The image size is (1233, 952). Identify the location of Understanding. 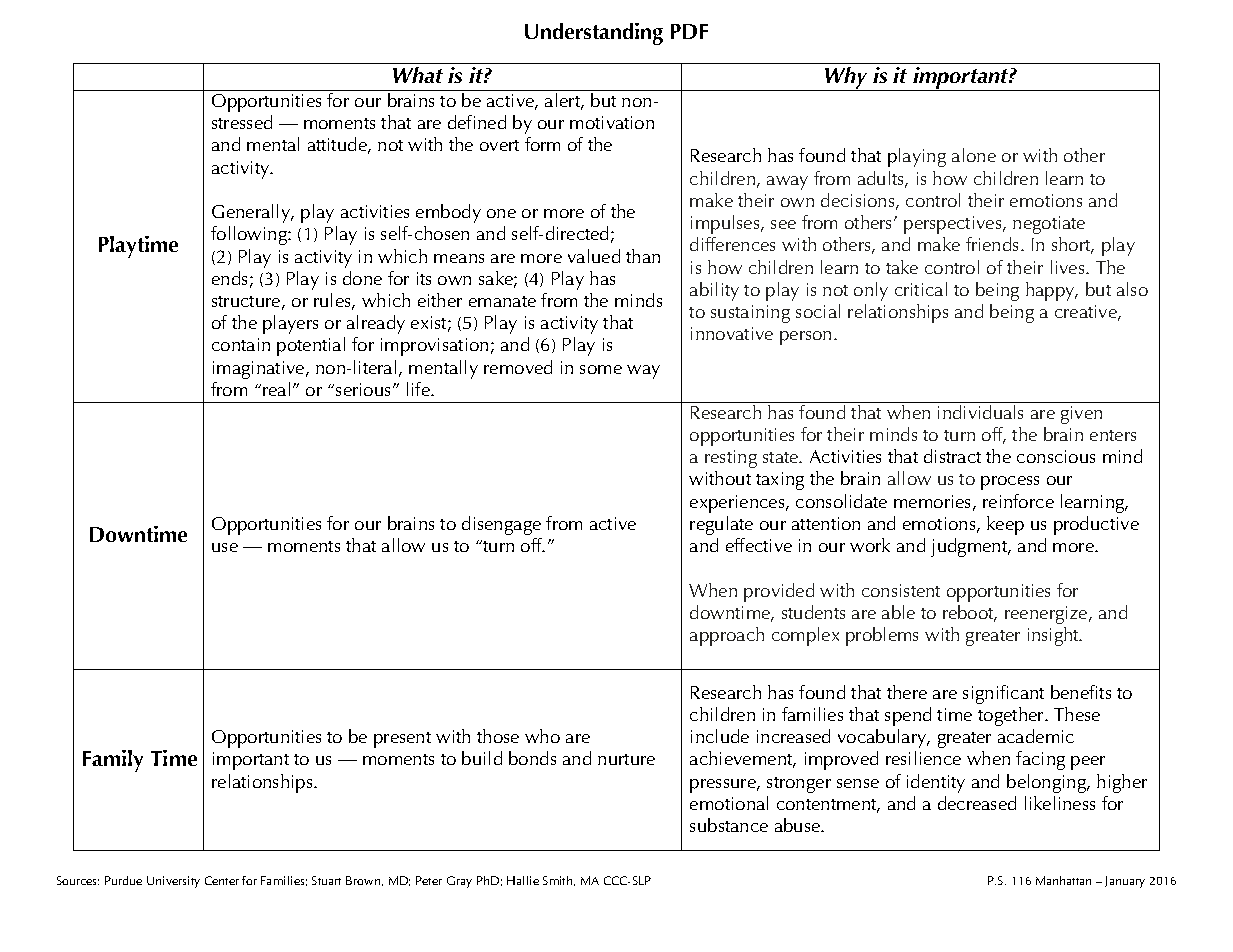
(594, 34).
